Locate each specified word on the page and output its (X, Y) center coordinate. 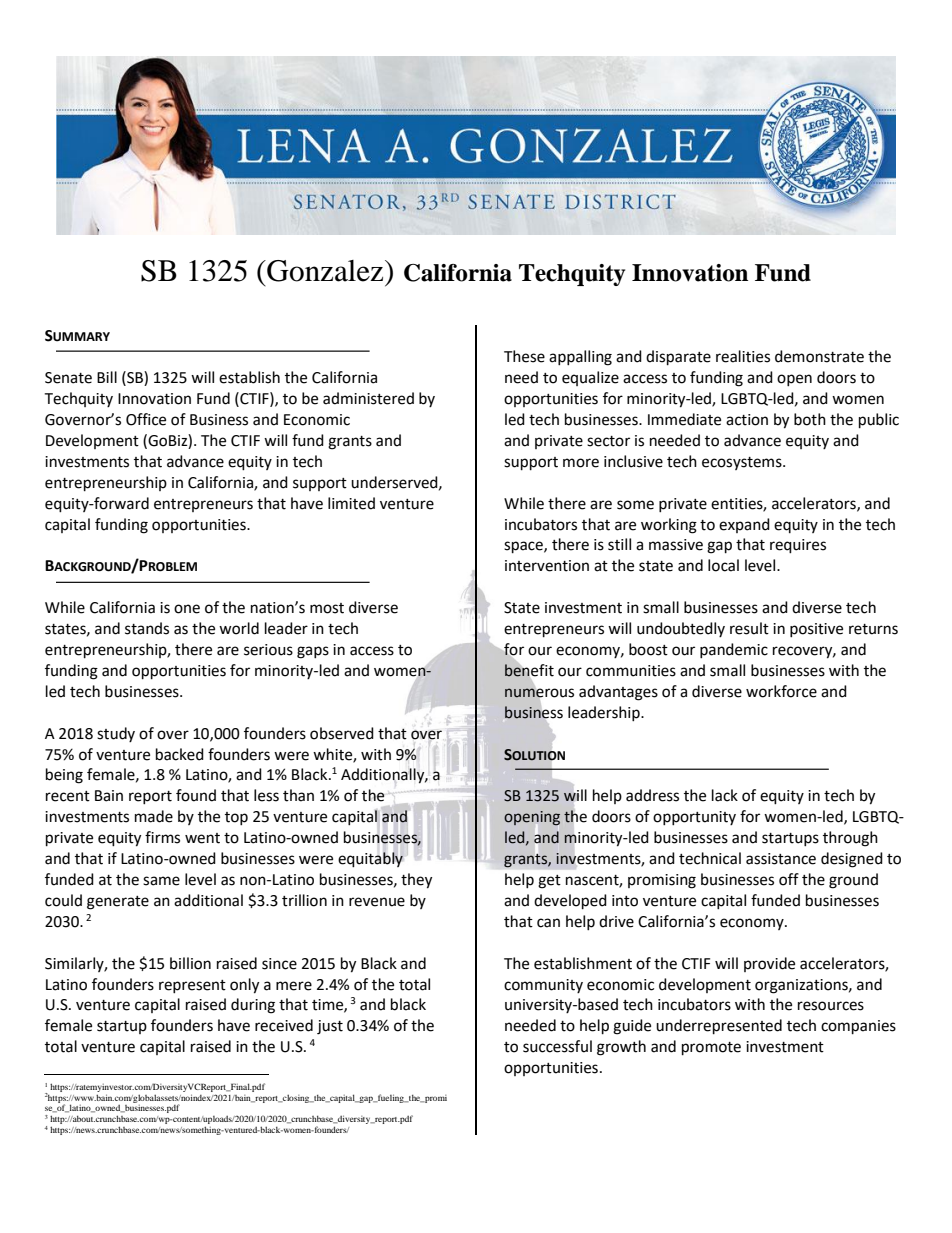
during (253, 1006)
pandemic (734, 650)
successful (557, 1046)
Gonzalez (325, 271)
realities (743, 356)
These (524, 356)
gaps (313, 652)
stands (147, 628)
